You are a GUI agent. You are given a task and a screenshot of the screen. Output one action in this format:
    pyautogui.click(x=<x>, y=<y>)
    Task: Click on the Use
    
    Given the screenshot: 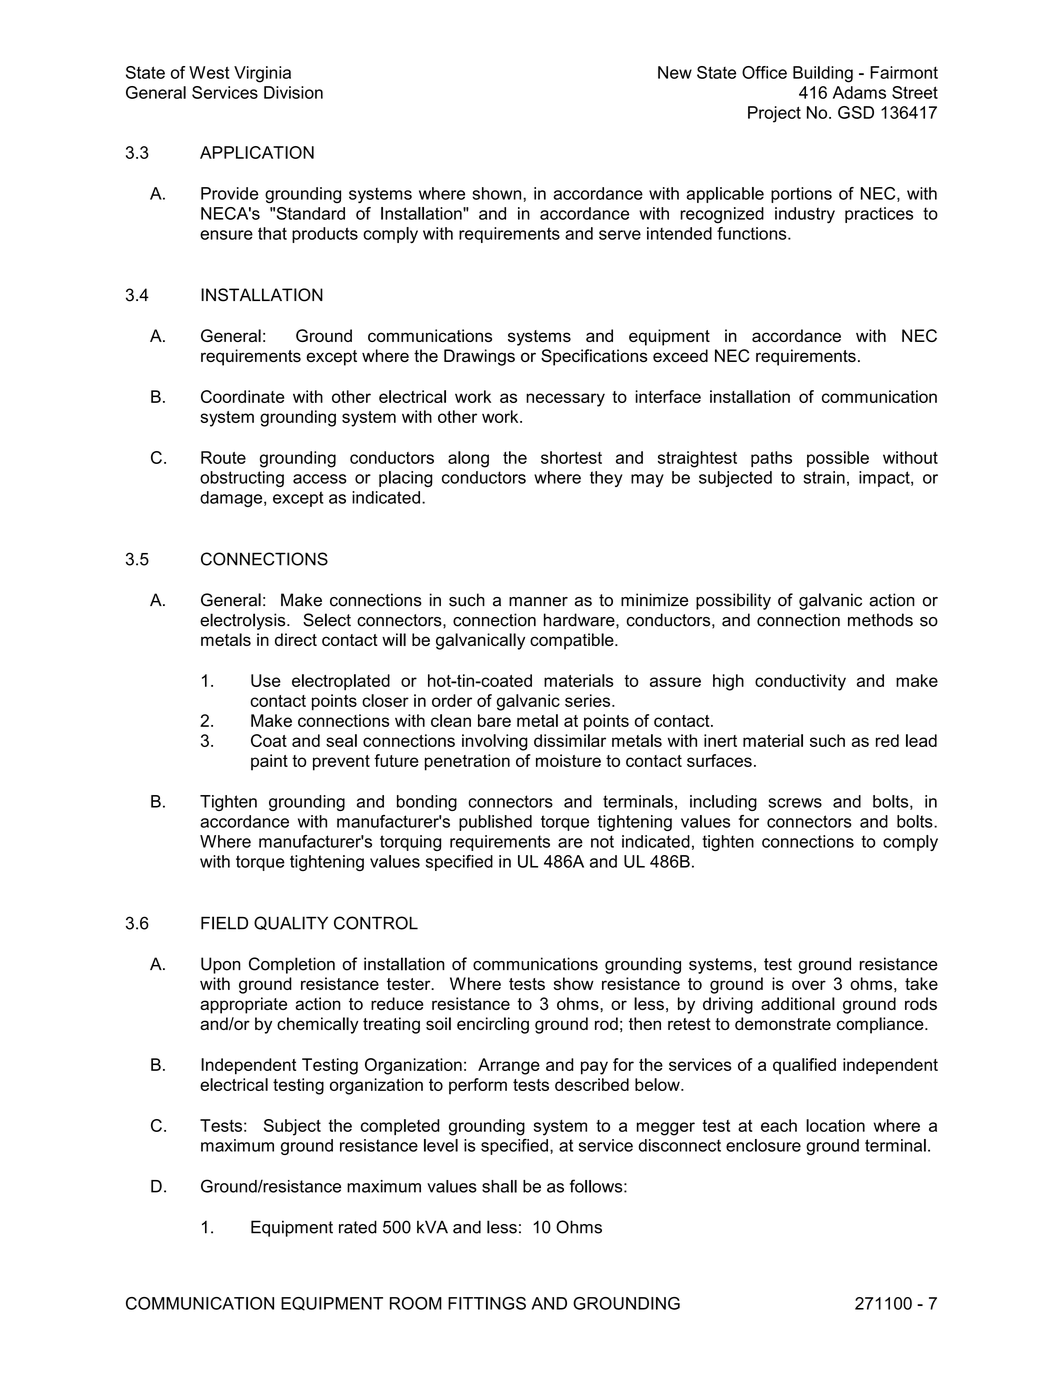 What is the action you would take?
    pyautogui.click(x=266, y=680)
